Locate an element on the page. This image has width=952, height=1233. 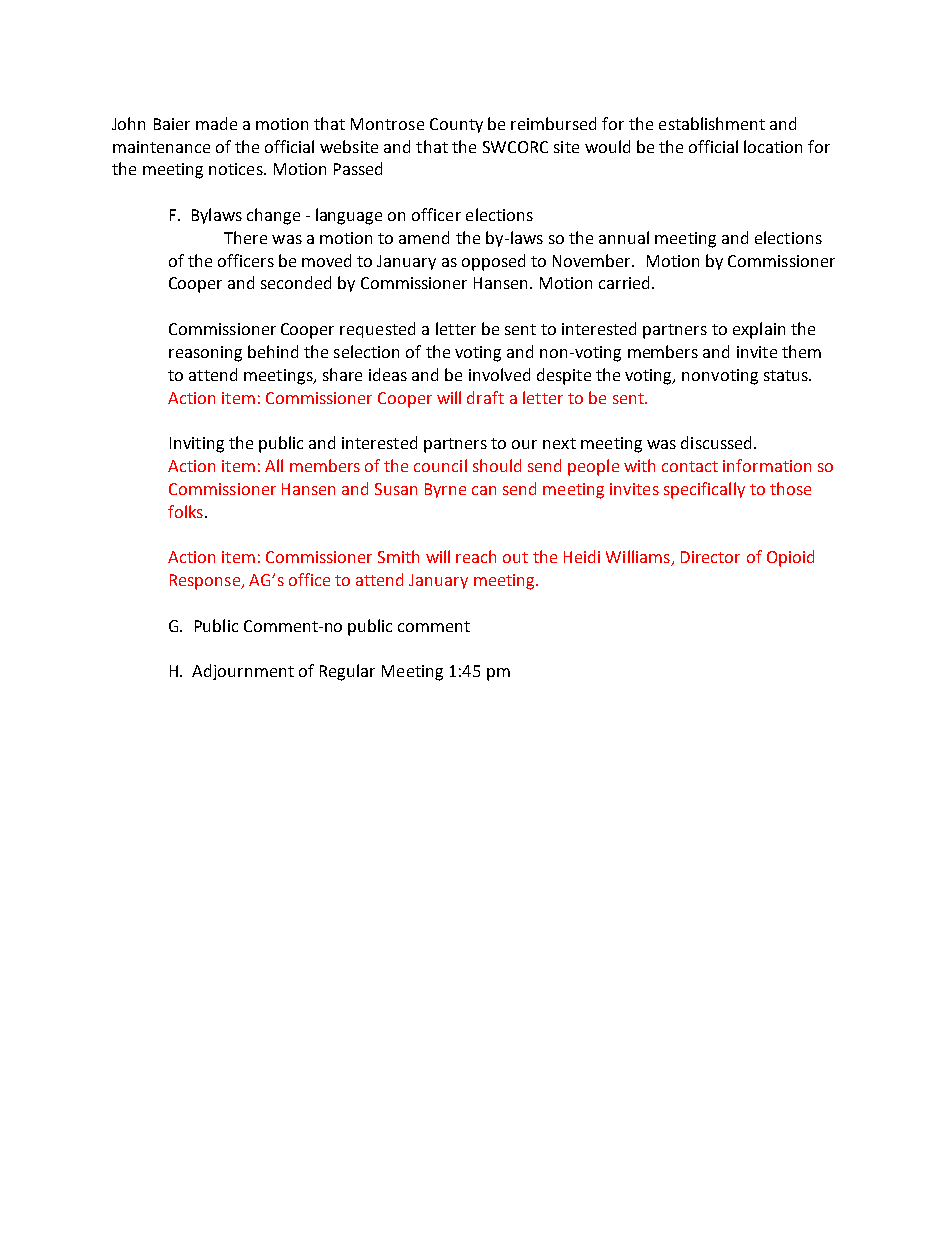
Regular is located at coordinates (347, 672).
